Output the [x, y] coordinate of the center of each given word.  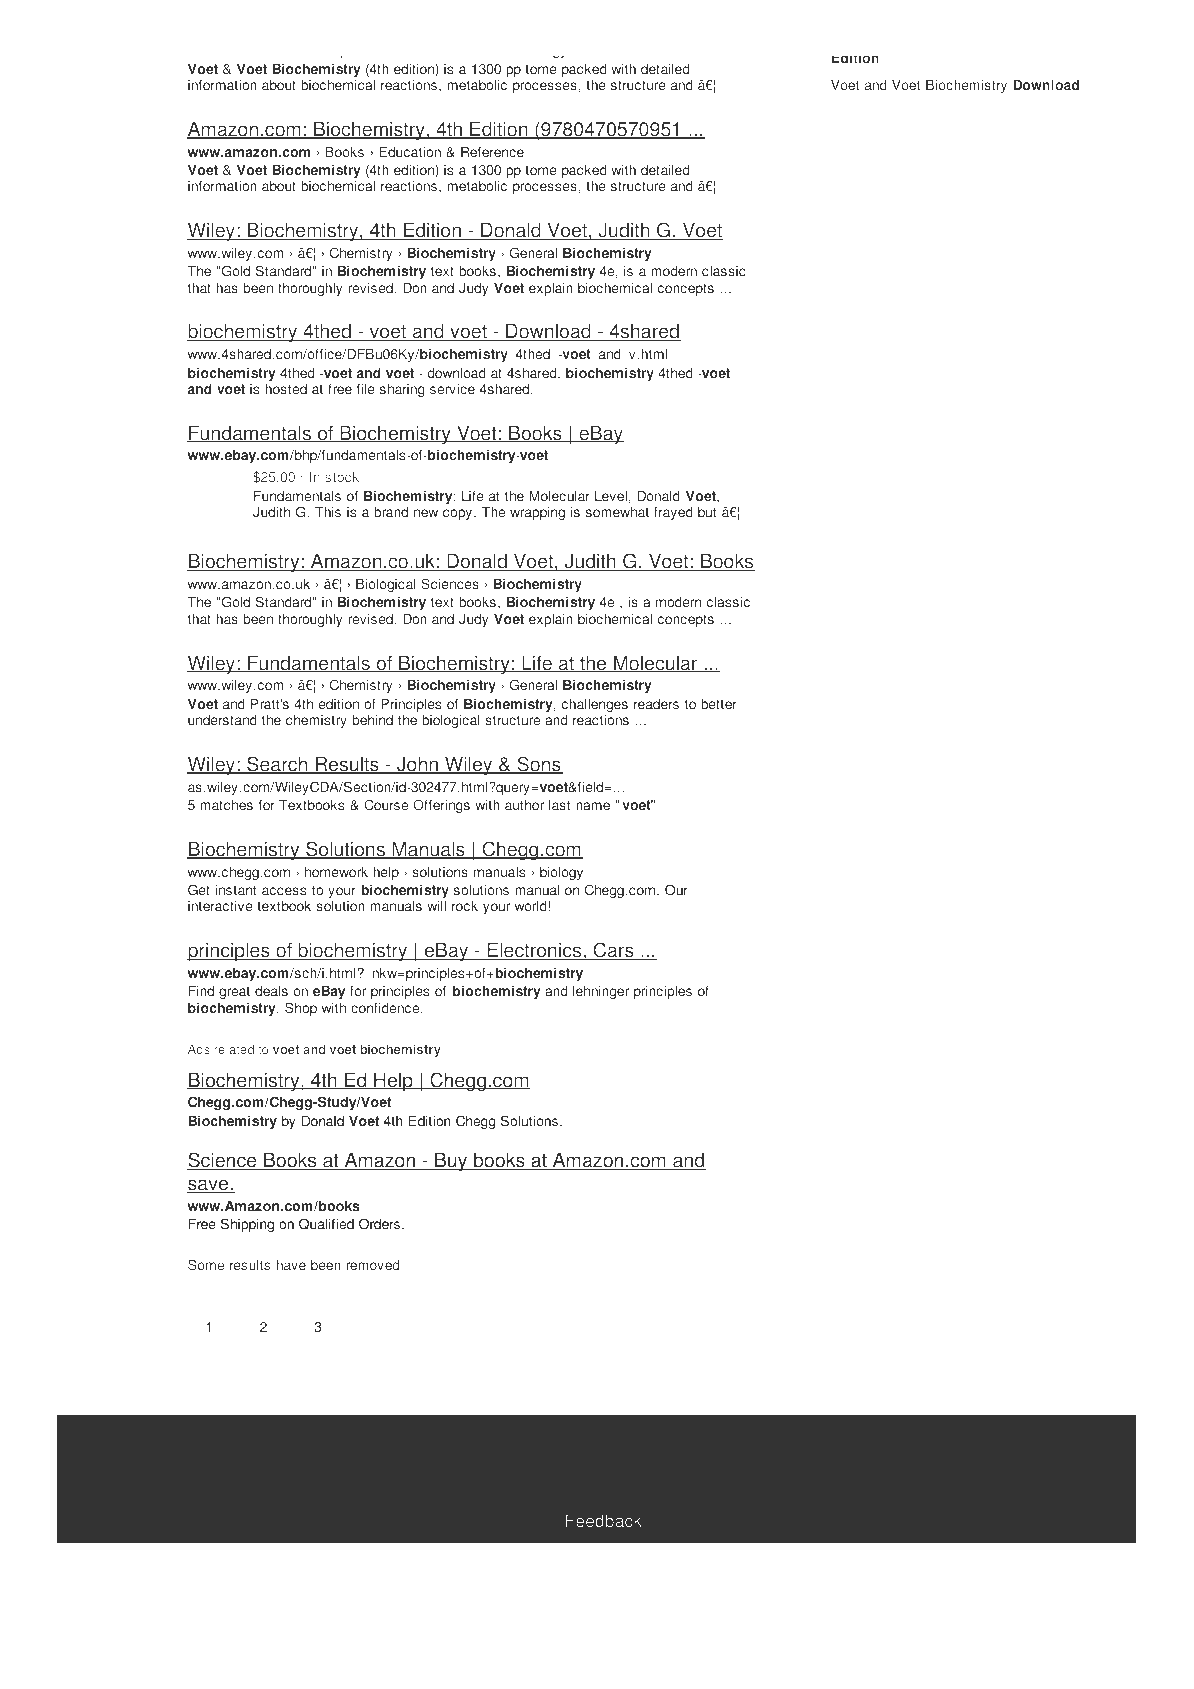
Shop [301, 1009]
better [719, 704]
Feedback [604, 1520]
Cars [613, 951]
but [707, 512]
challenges [594, 706]
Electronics [534, 951]
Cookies [315, 1483]
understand [222, 720]
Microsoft [910, 1473]
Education [410, 152]
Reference [492, 152]
